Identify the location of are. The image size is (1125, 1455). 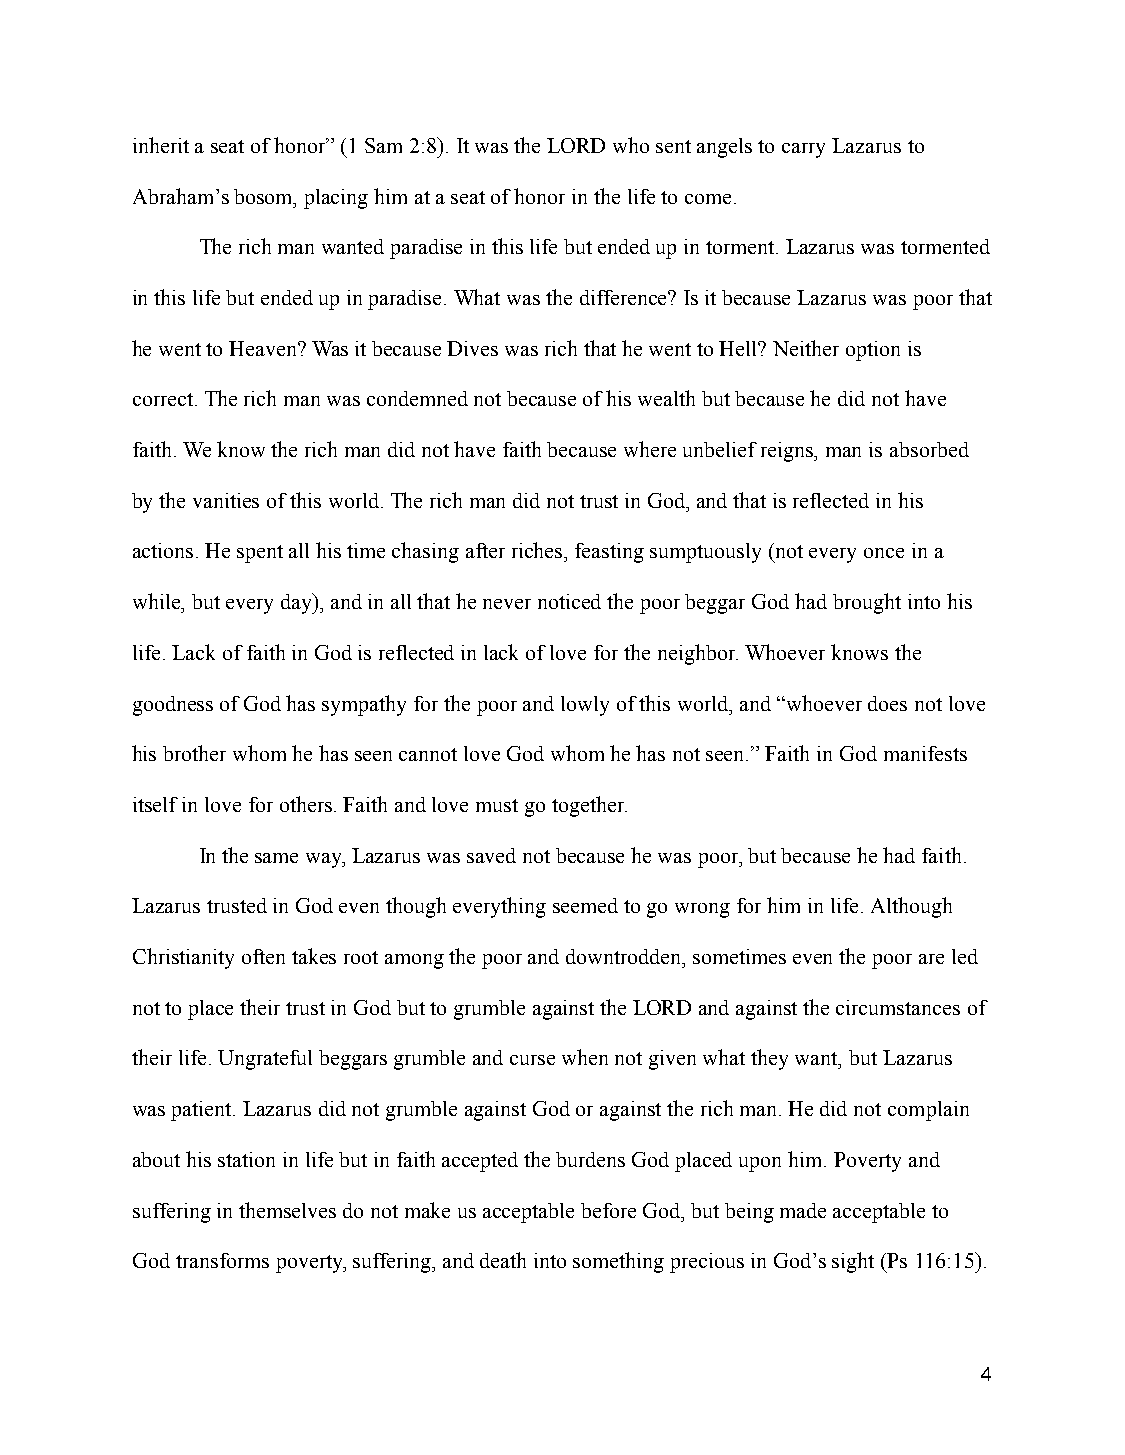
(931, 959).
